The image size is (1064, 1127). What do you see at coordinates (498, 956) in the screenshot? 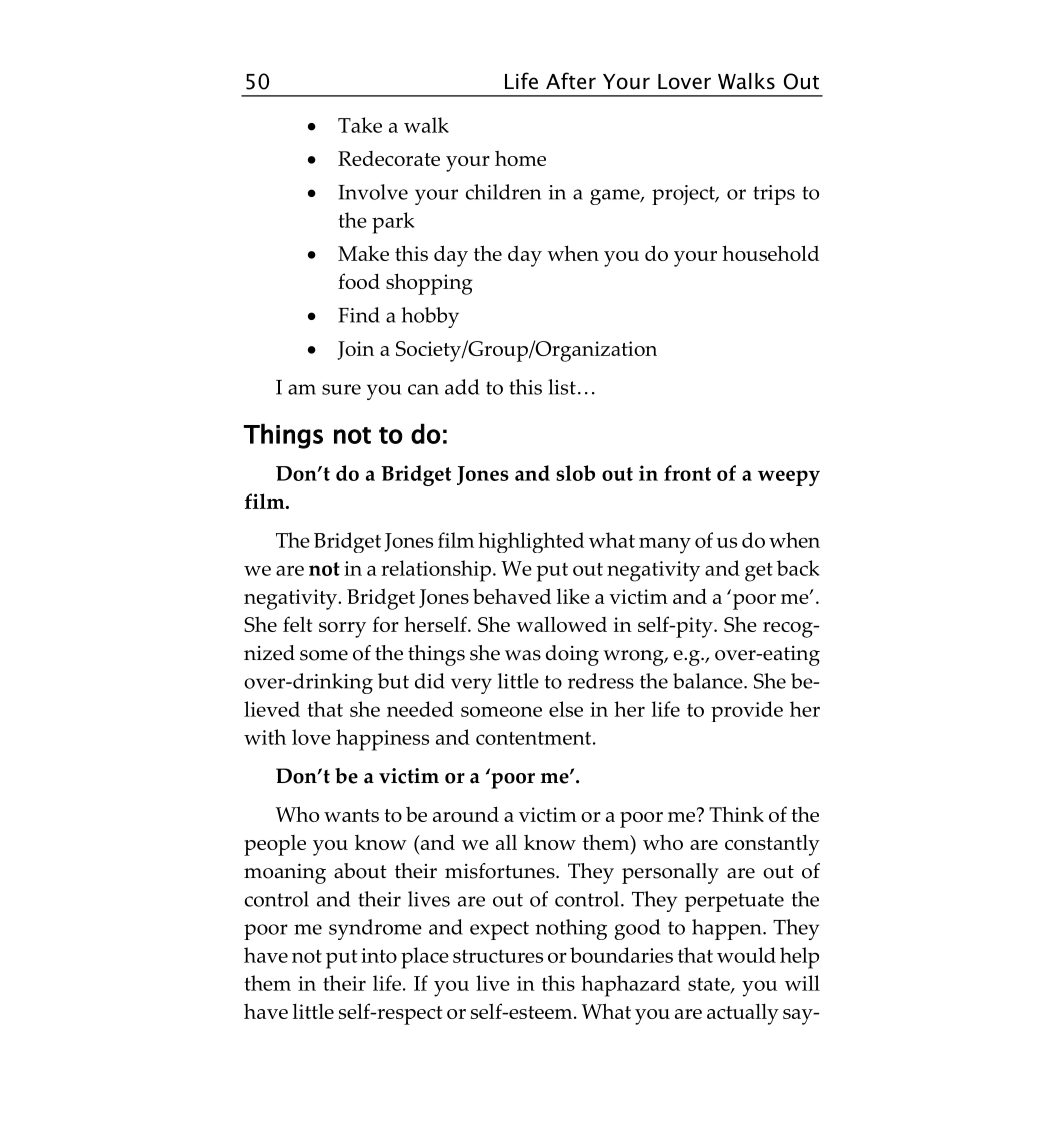
I see `structures` at bounding box center [498, 956].
